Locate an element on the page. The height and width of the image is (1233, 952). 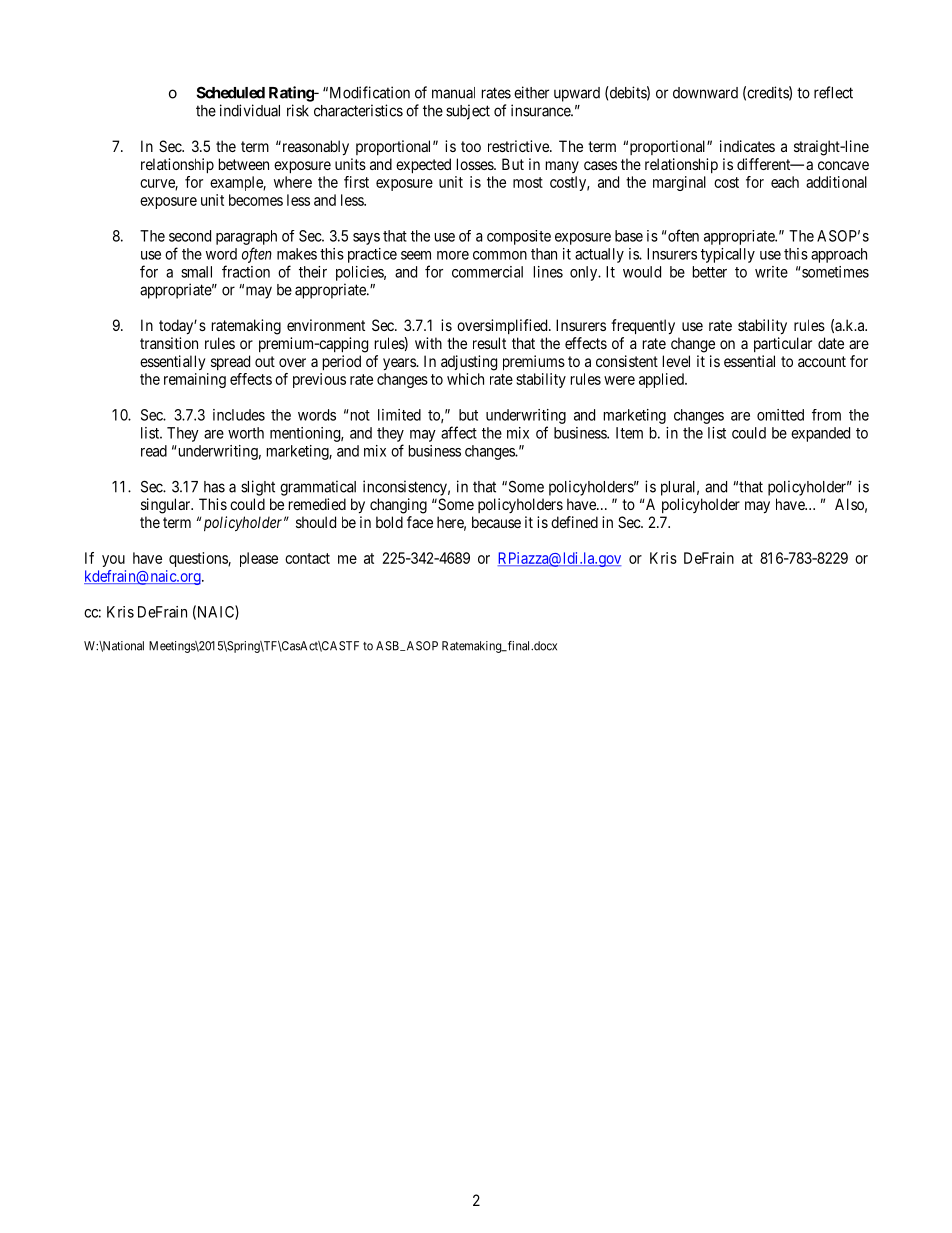
individual is located at coordinates (250, 110).
